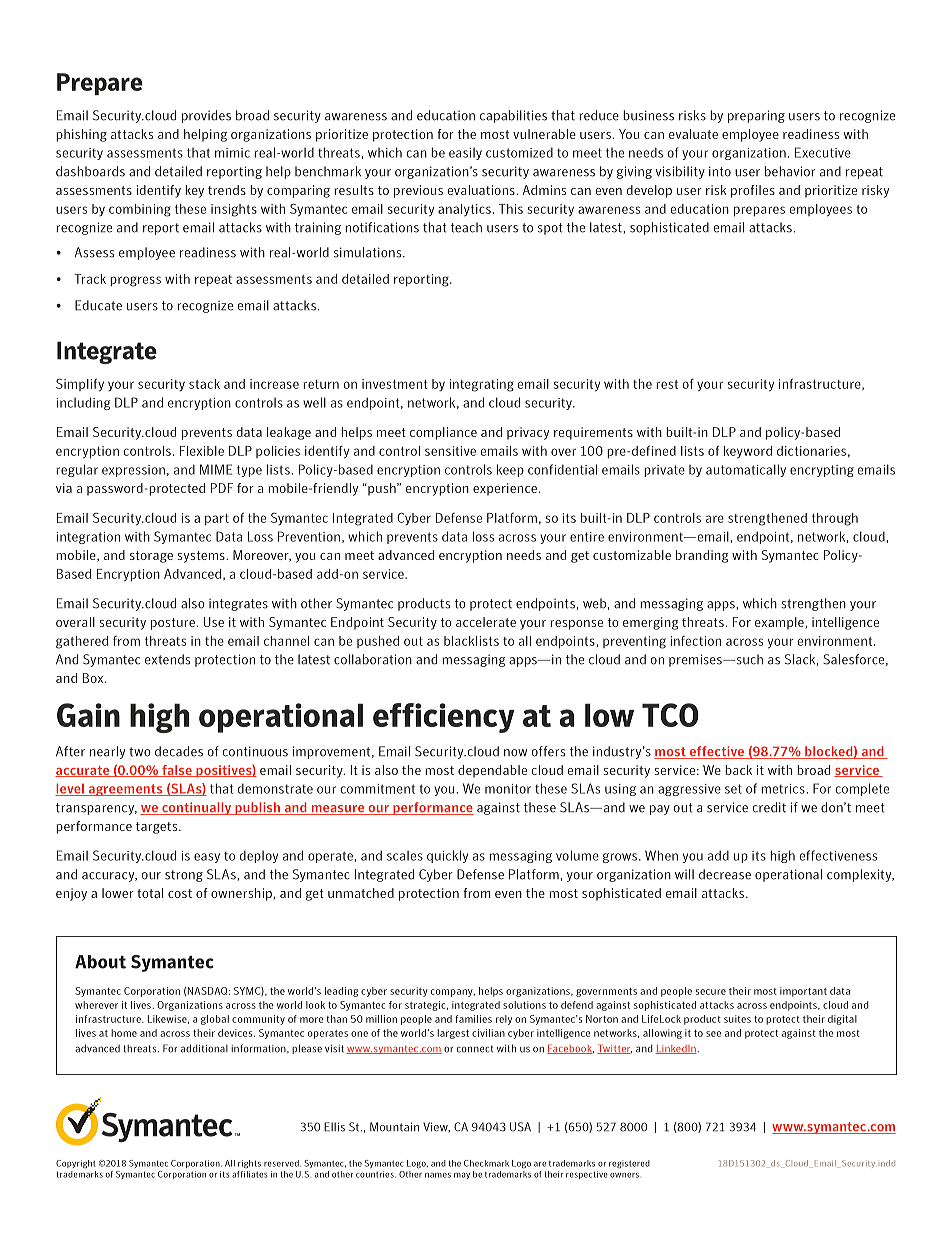 The image size is (952, 1233). I want to click on easily, so click(465, 154).
